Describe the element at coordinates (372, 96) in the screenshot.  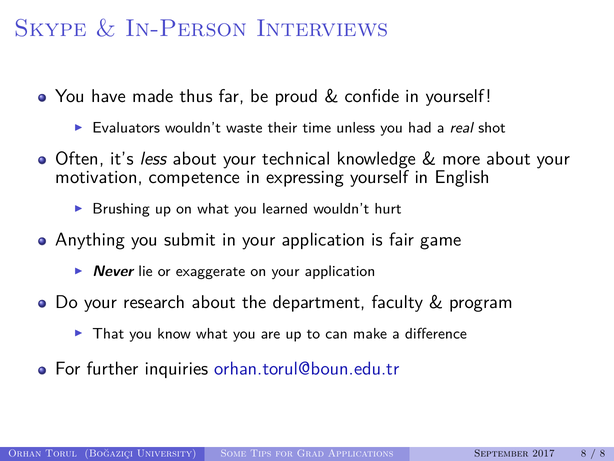
I see `confide` at that location.
